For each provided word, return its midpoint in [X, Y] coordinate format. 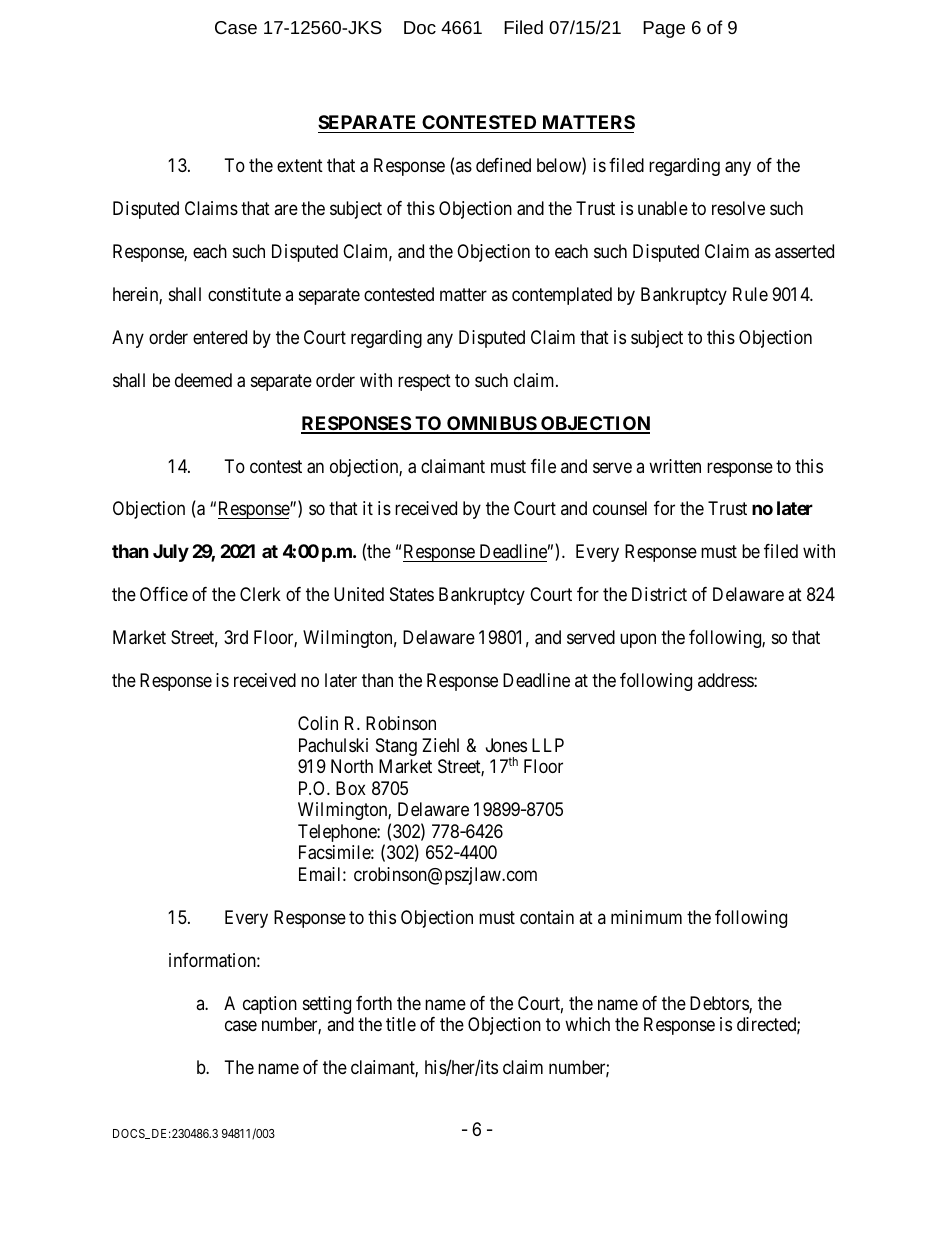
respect [424, 382]
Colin [318, 723]
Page [664, 29]
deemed [203, 380]
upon [638, 641]
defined [503, 165]
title [401, 1024]
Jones [506, 745]
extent [300, 165]
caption [270, 1005]
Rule [750, 294]
